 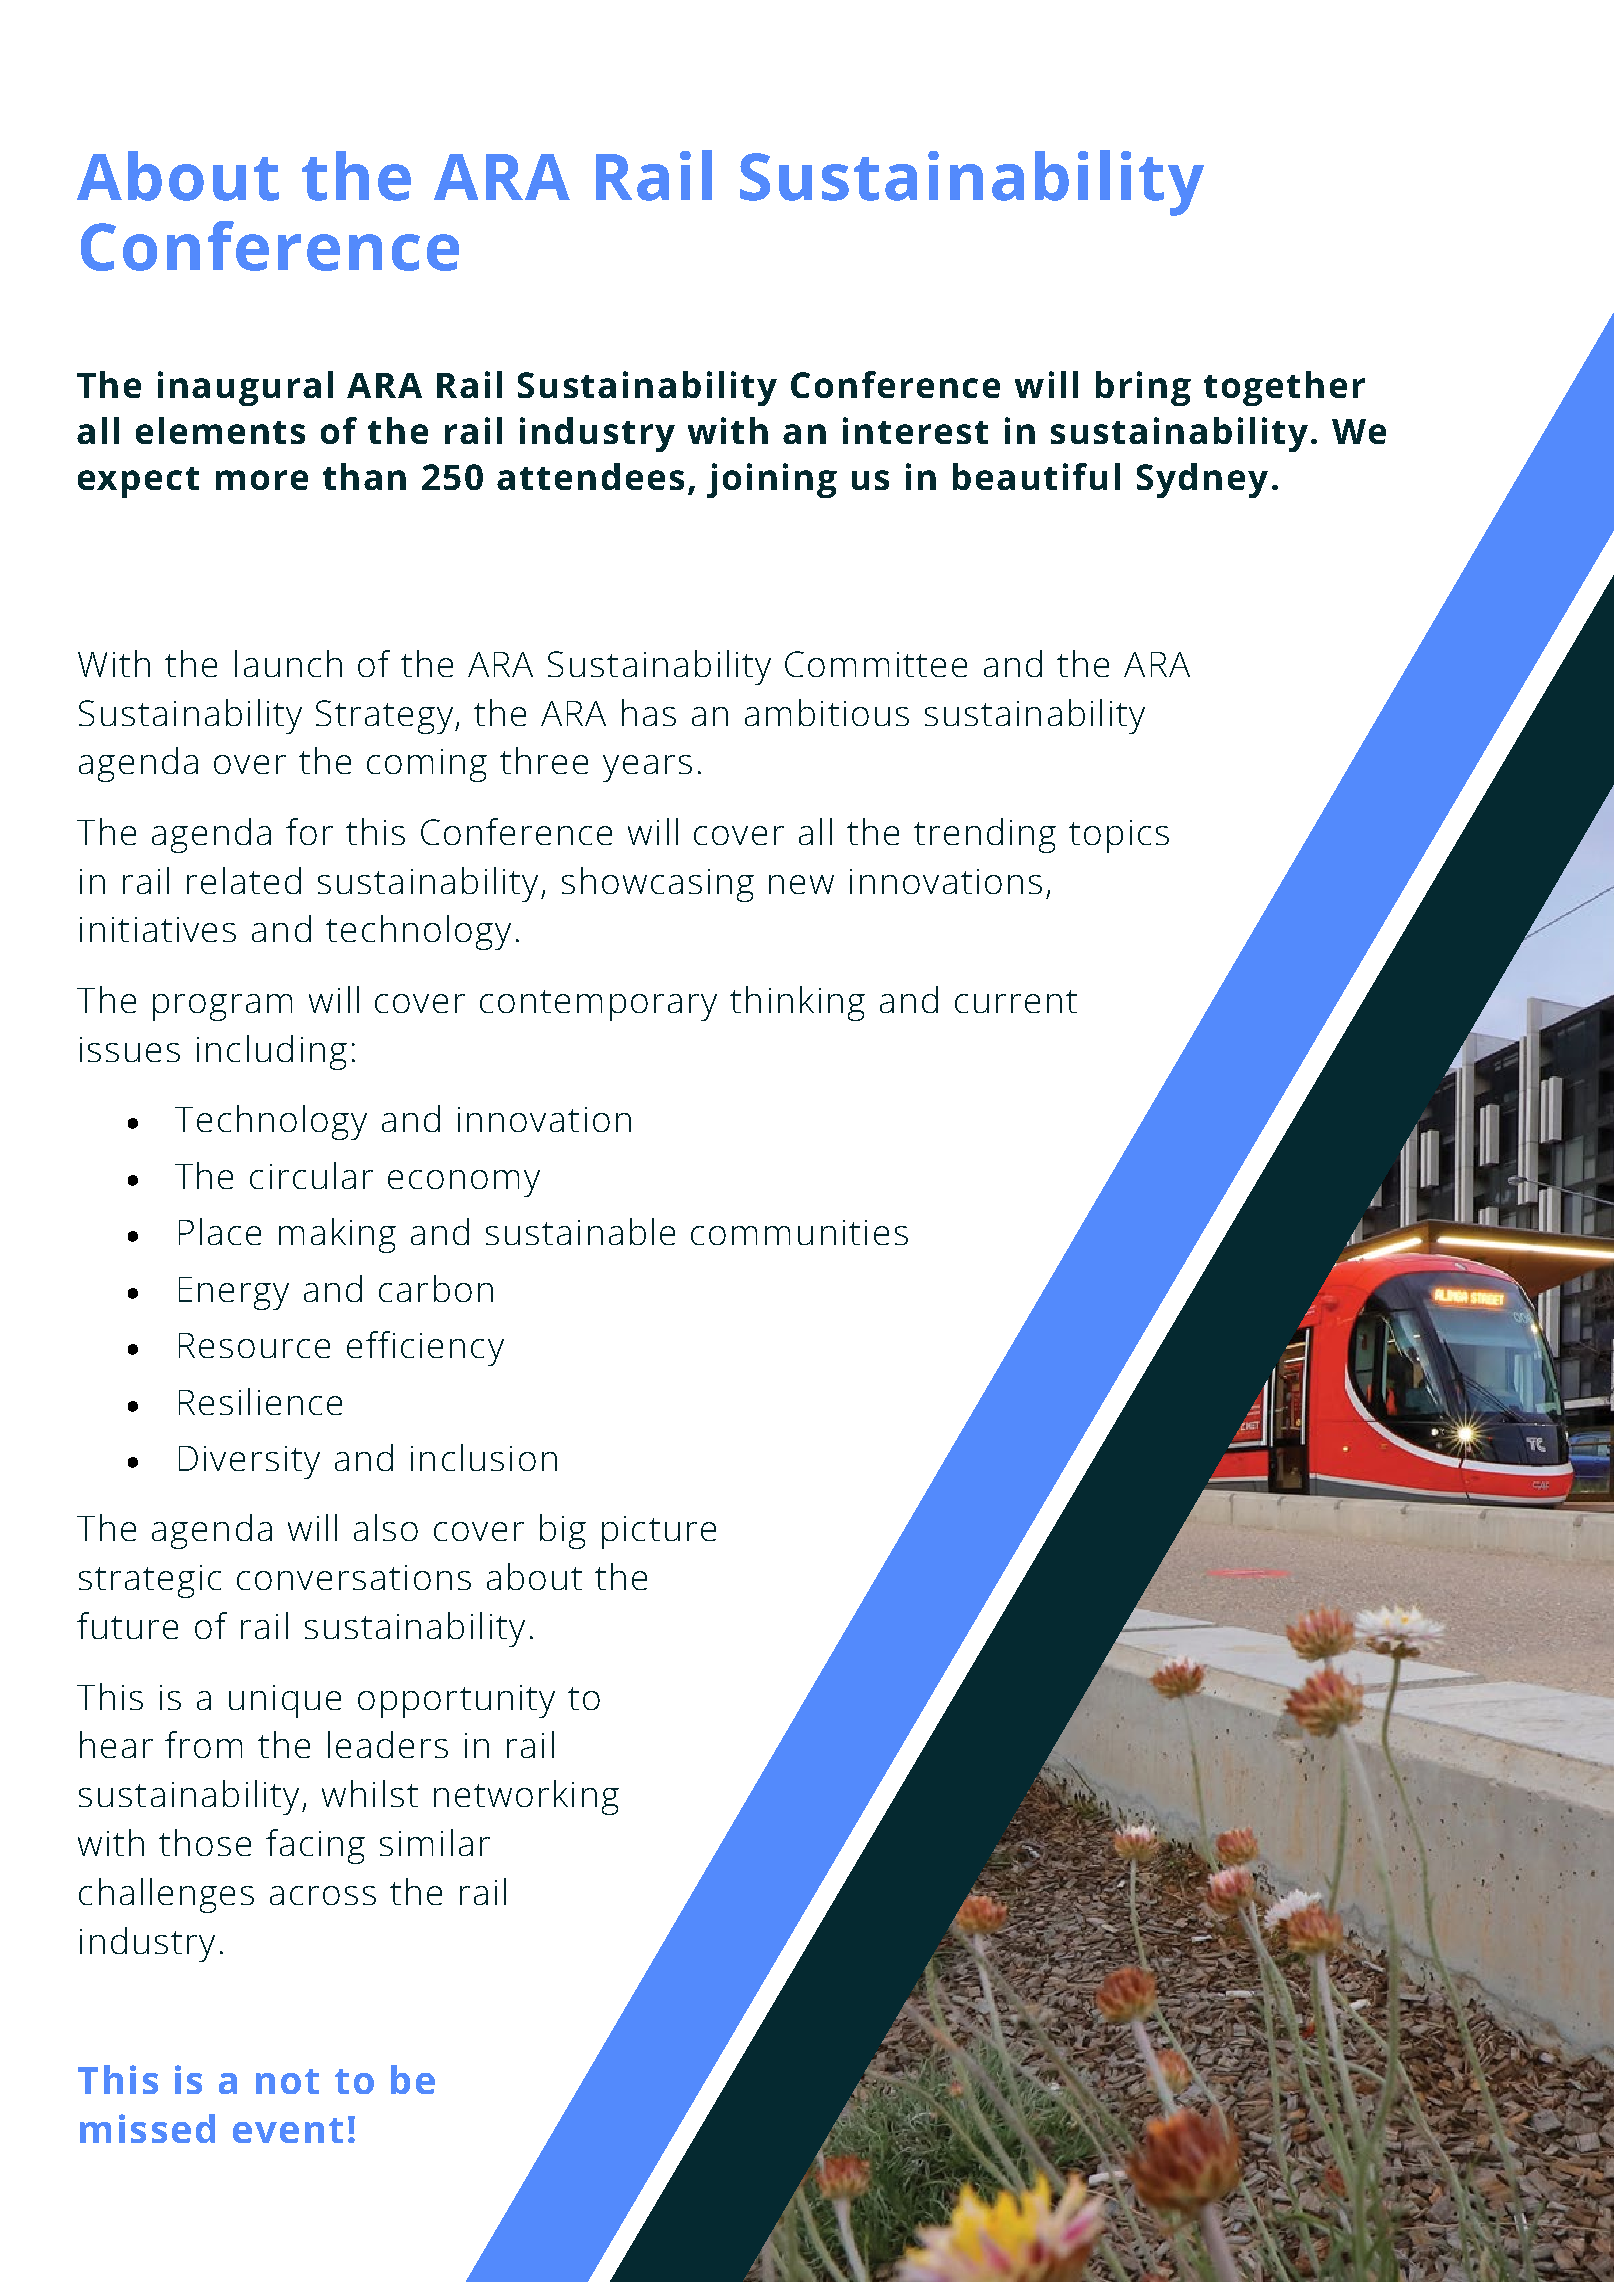 What do you see at coordinates (220, 430) in the document?
I see `elements` at bounding box center [220, 430].
